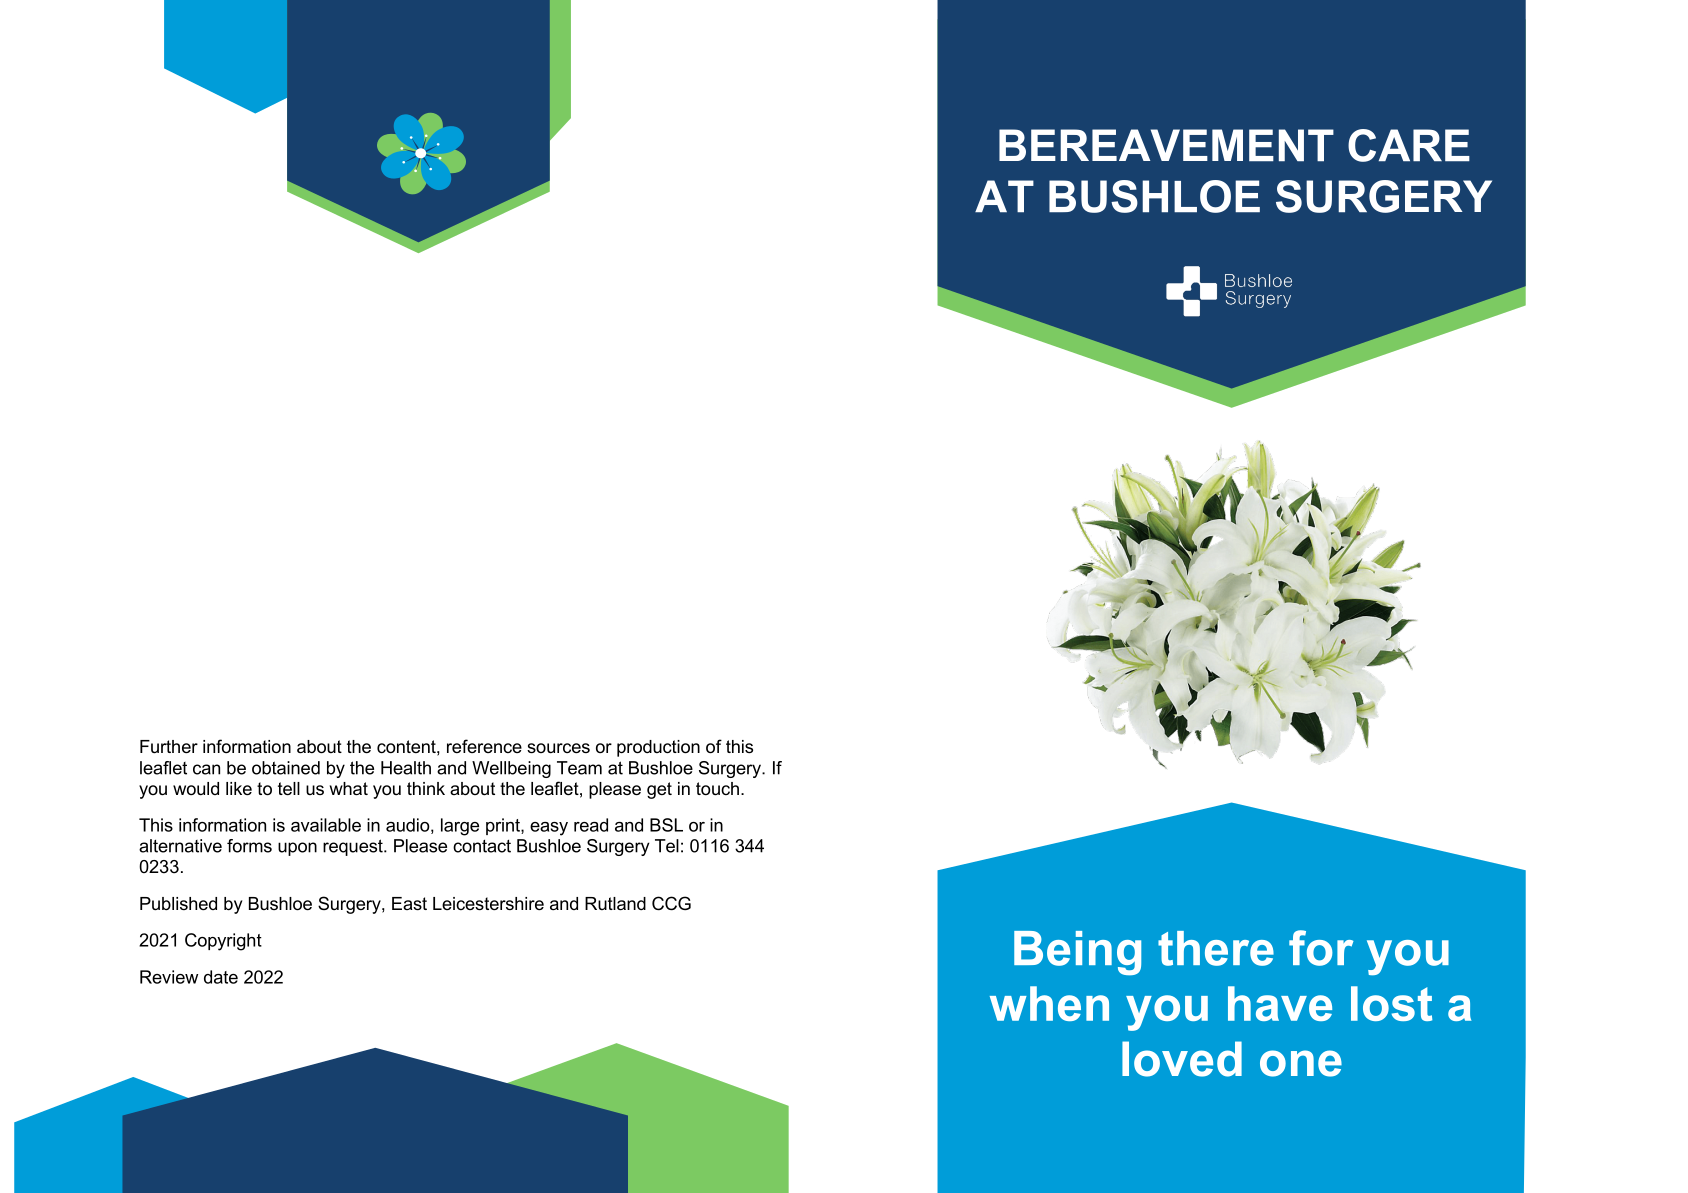 This page has height=1193, width=1688. Describe the element at coordinates (221, 977) in the page. I see `date` at that location.
